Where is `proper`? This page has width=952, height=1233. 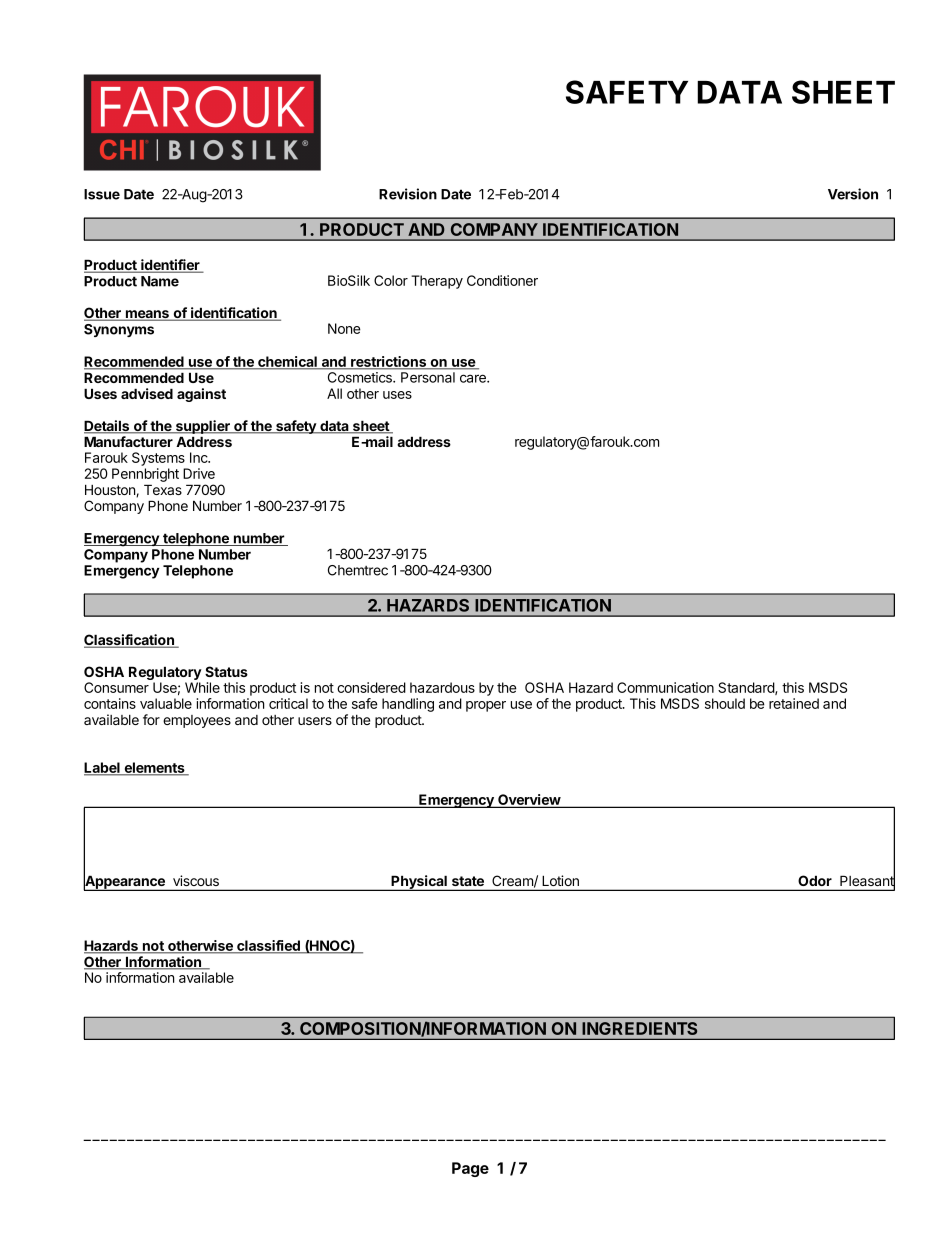
proper is located at coordinates (486, 706).
